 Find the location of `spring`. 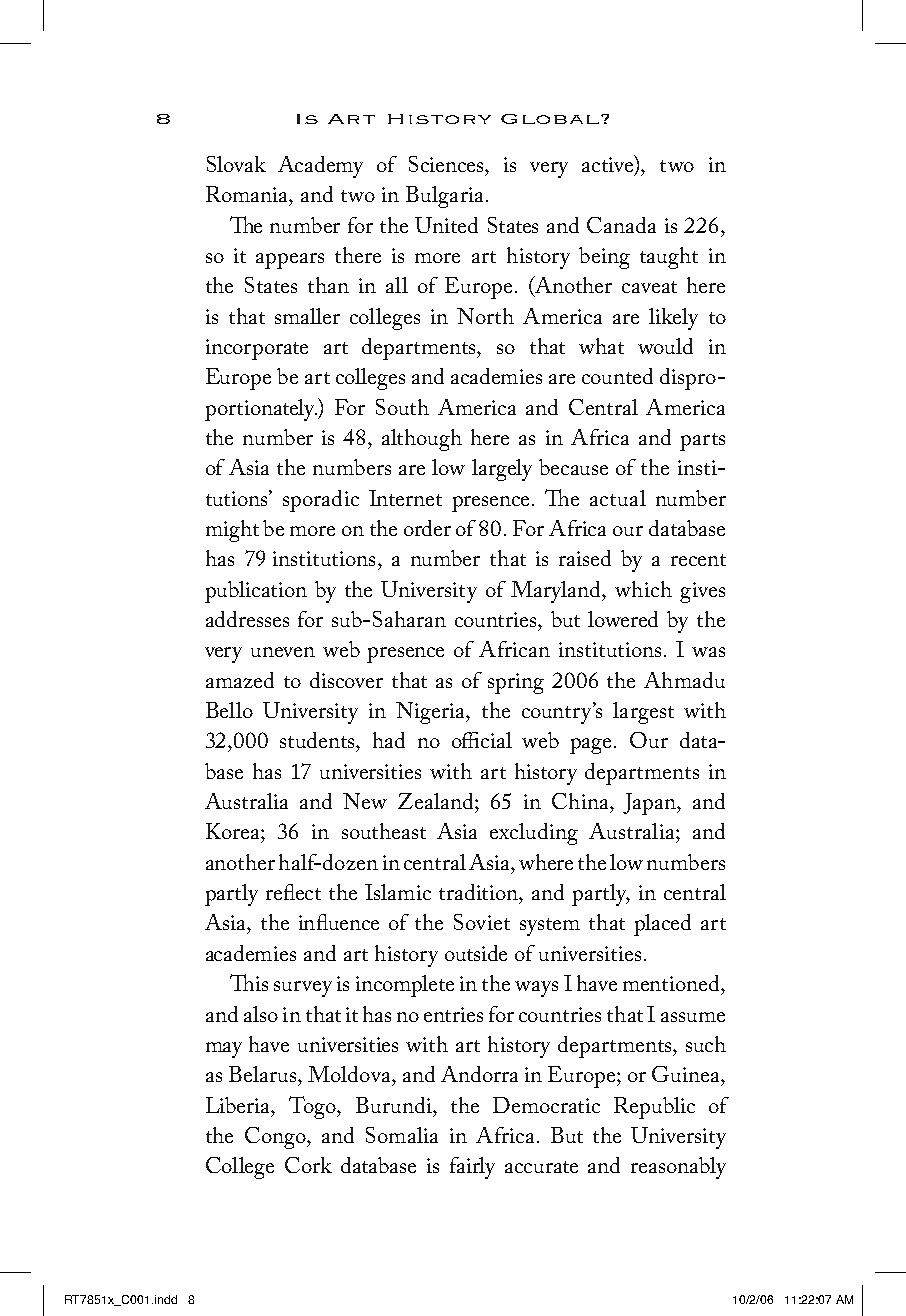

spring is located at coordinates (516, 683).
